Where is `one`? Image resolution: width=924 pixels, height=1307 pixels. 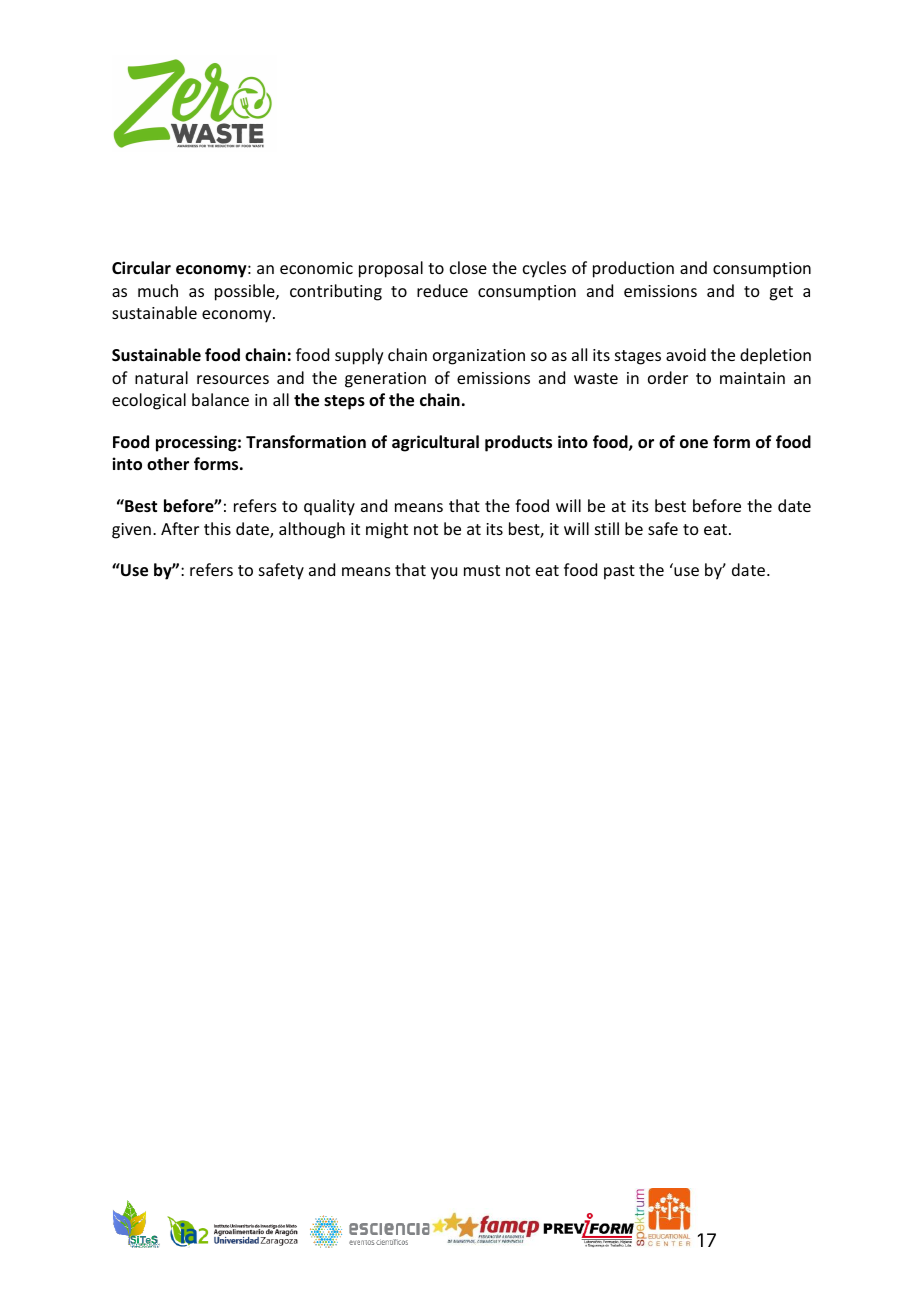
one is located at coordinates (694, 444).
